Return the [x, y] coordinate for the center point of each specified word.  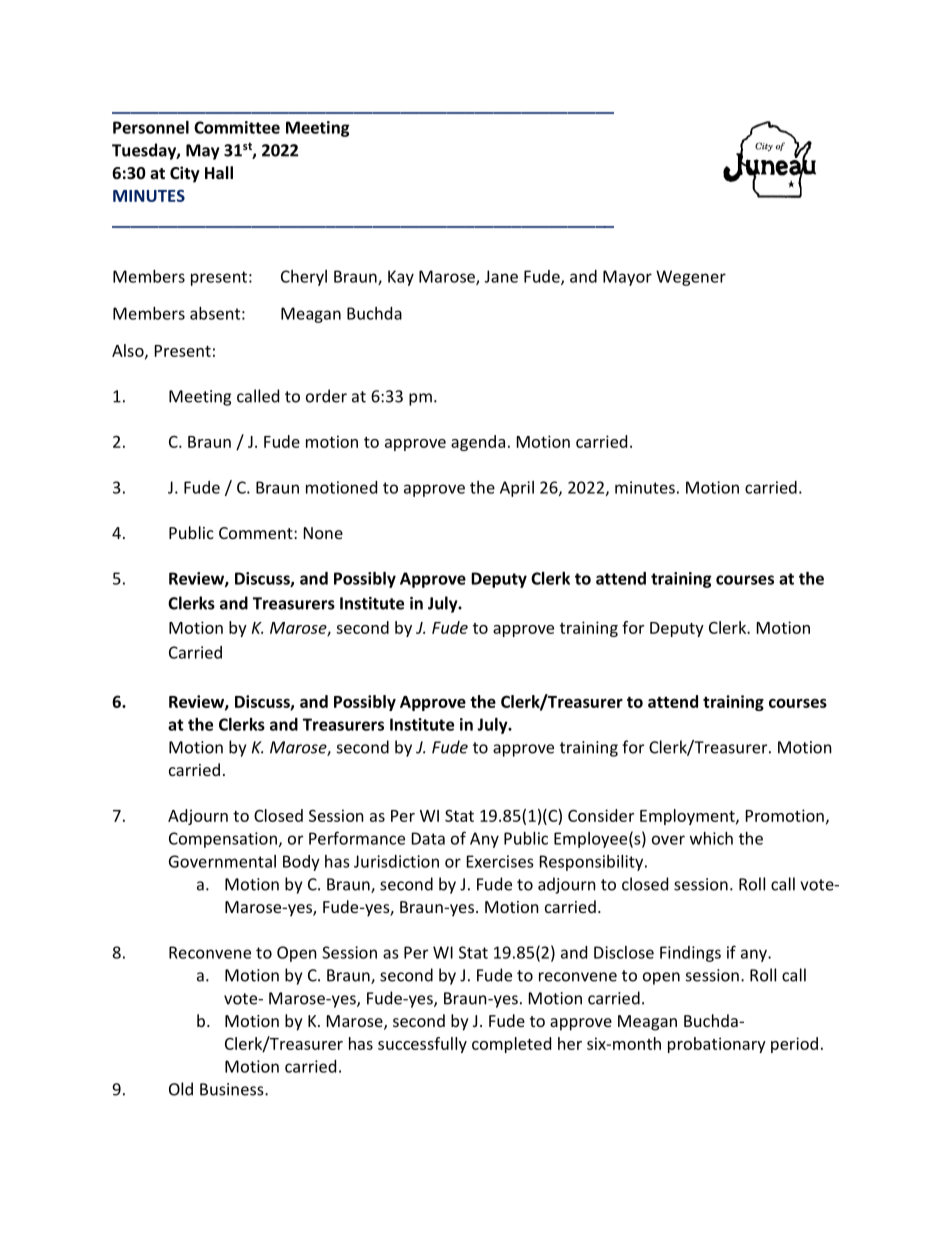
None [323, 533]
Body [301, 863]
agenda [478, 443]
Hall [219, 172]
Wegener [691, 278]
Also [129, 351]
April [517, 489]
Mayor [627, 278]
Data [428, 838]
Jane [501, 276]
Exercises [500, 861]
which [711, 838]
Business [233, 1089]
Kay [401, 278]
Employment [688, 817]
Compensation [223, 840]
